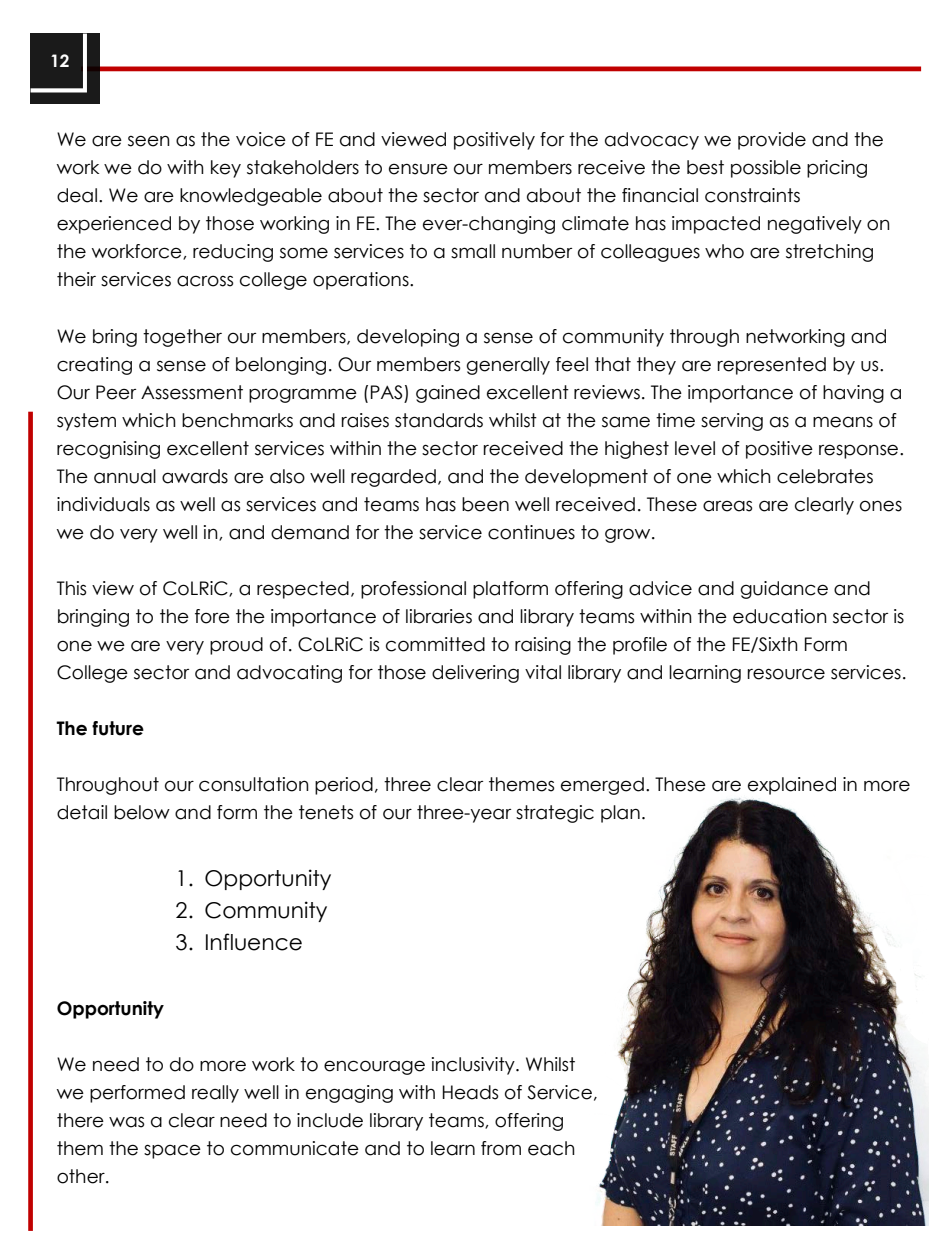 The height and width of the screenshot is (1233, 952). Describe the element at coordinates (792, 786) in the screenshot. I see `explained` at that location.
